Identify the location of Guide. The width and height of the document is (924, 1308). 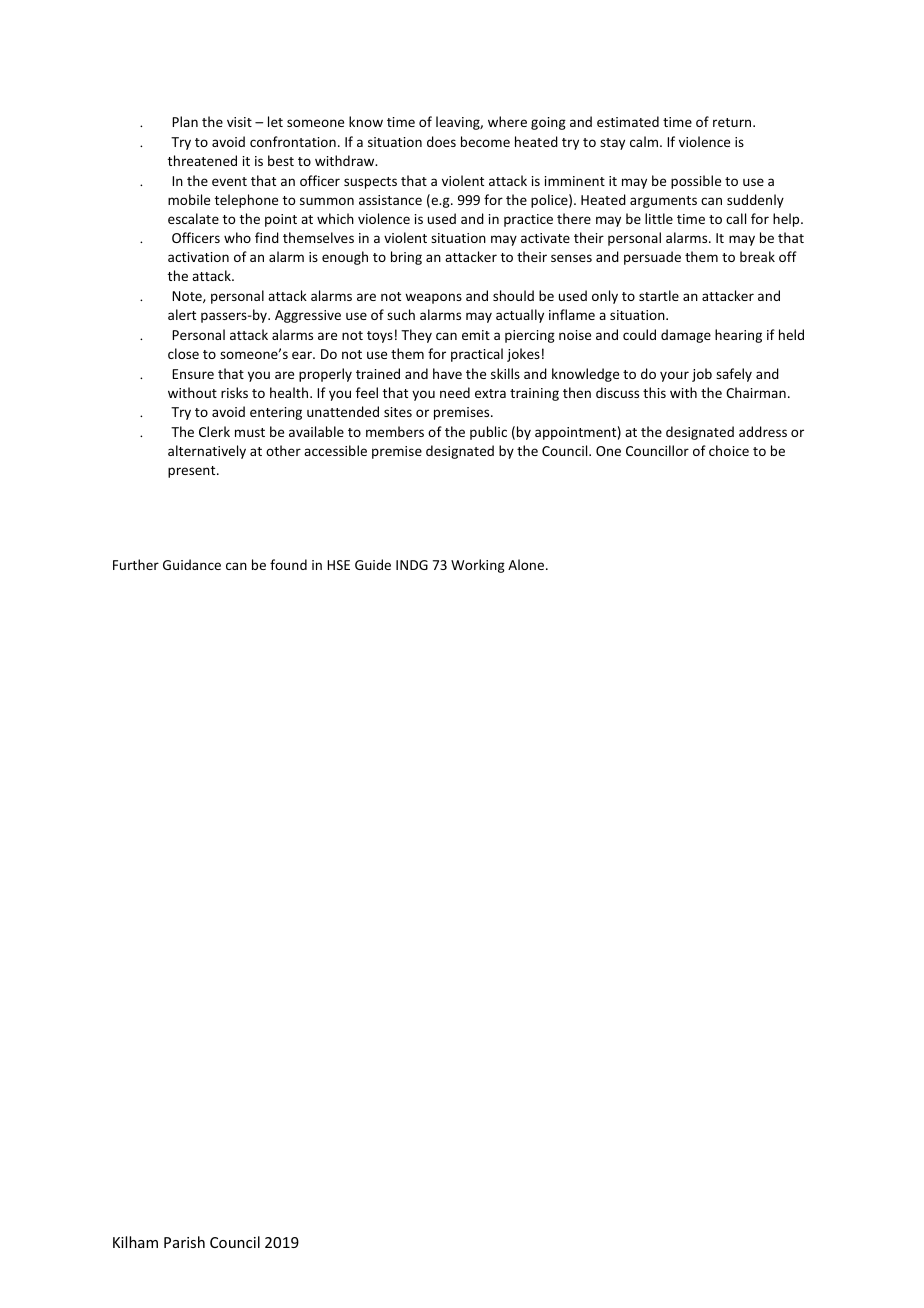
(373, 564).
